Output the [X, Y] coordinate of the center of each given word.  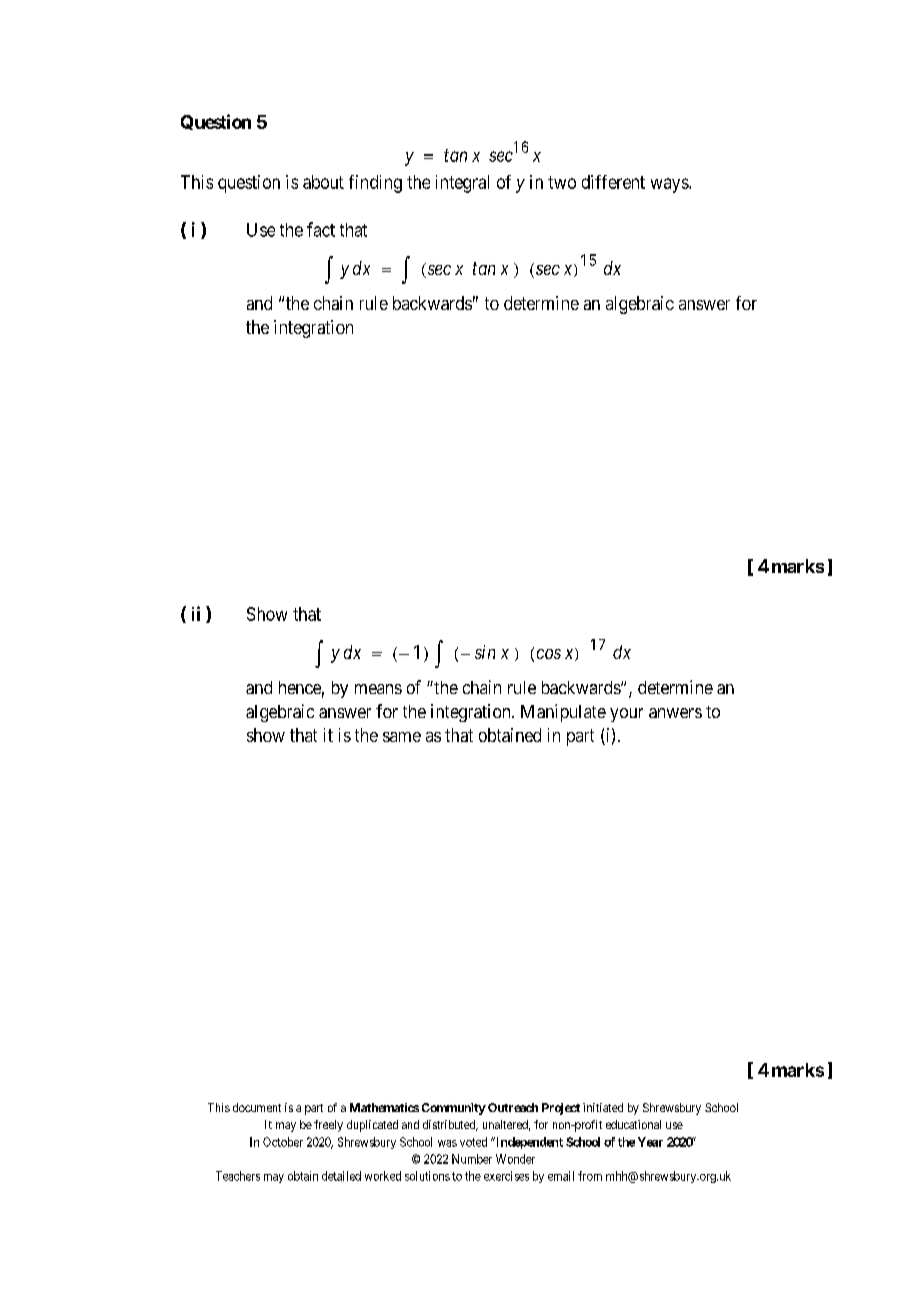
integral [462, 184]
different [613, 182]
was [447, 1143]
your [626, 715]
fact [321, 229]
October [283, 1142]
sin [485, 652]
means [378, 689]
